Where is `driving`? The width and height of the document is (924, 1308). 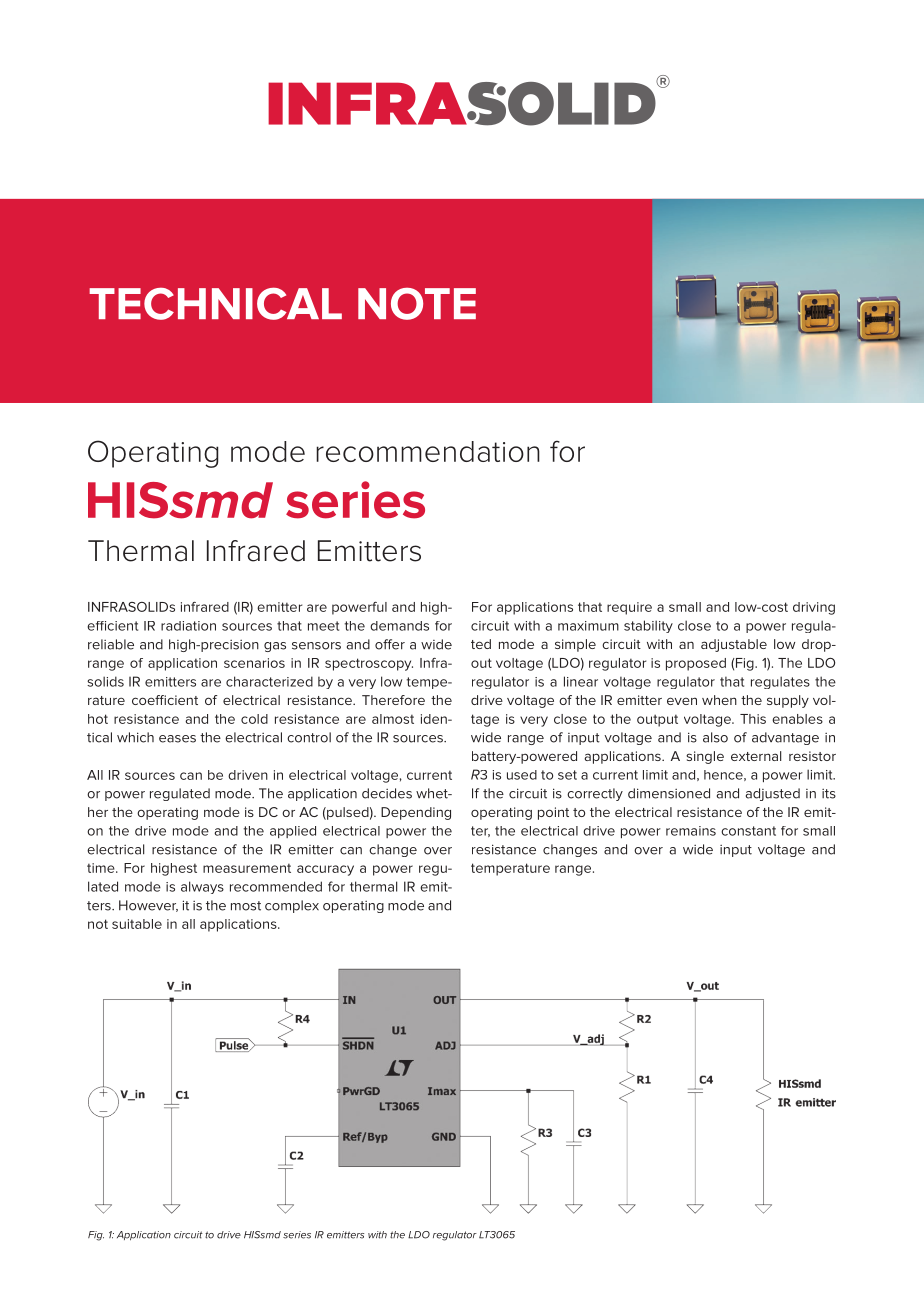
driving is located at coordinates (814, 608).
